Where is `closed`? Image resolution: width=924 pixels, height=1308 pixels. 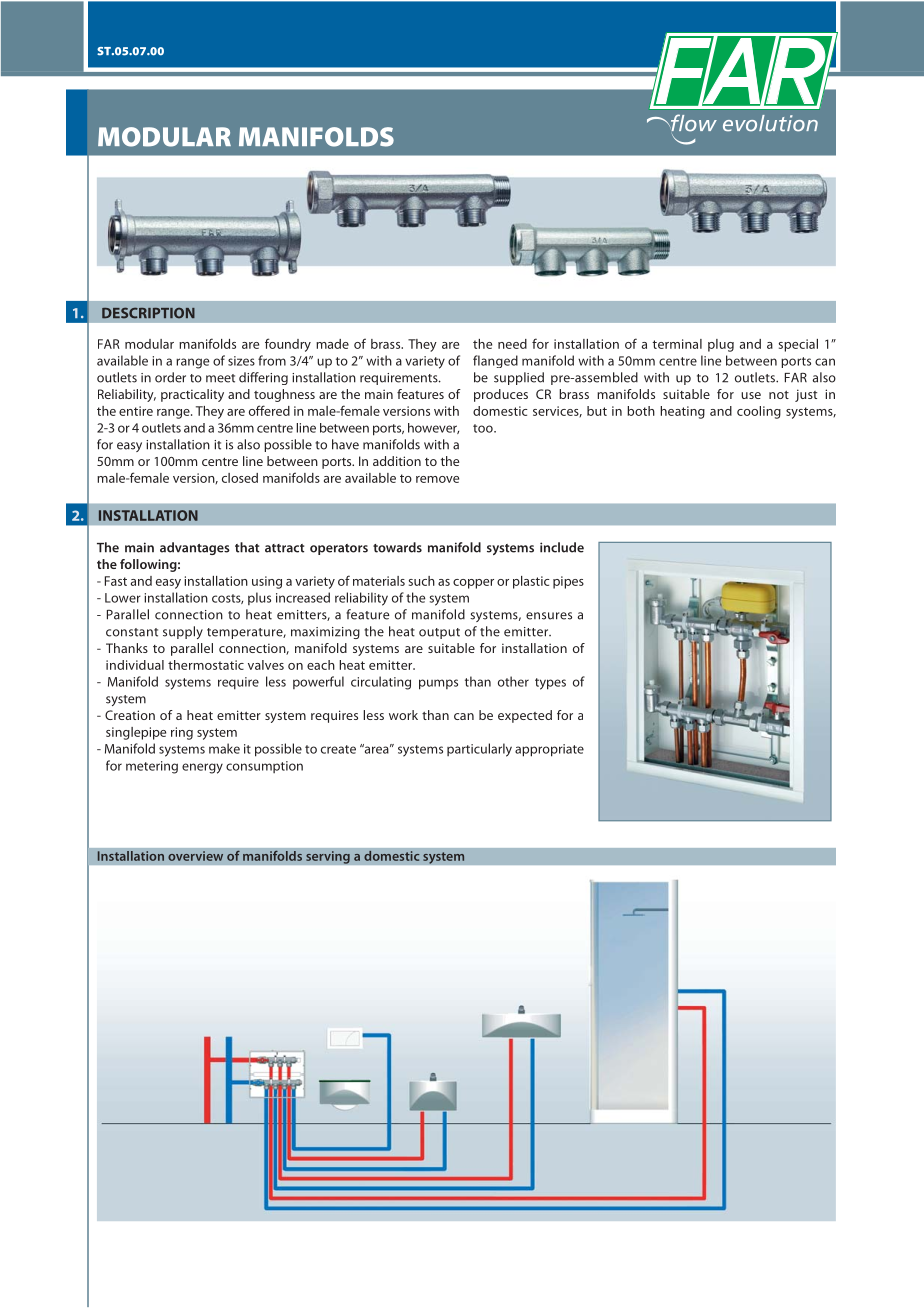
closed is located at coordinates (240, 478).
